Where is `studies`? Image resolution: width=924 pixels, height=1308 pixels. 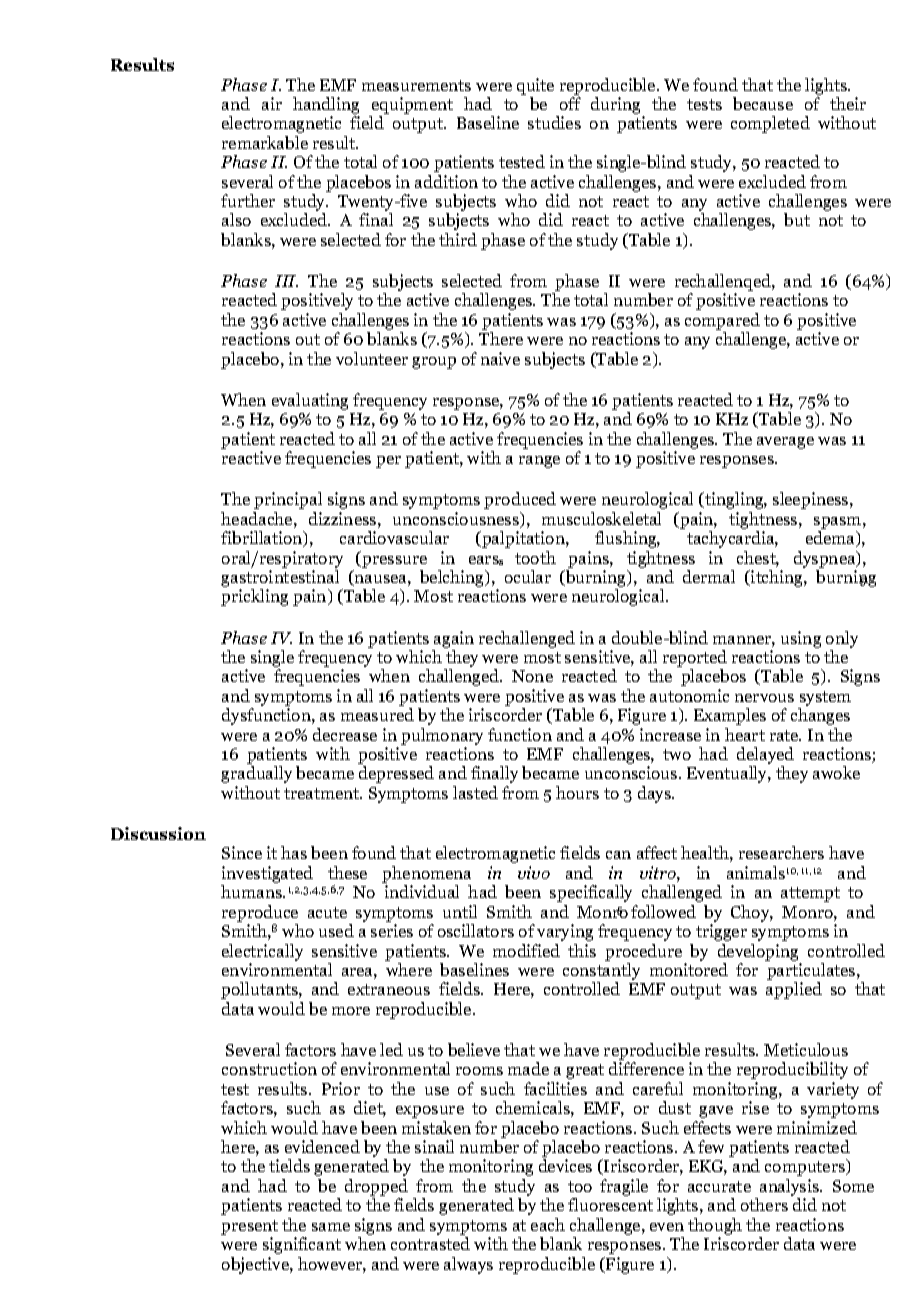 studies is located at coordinates (554, 122).
